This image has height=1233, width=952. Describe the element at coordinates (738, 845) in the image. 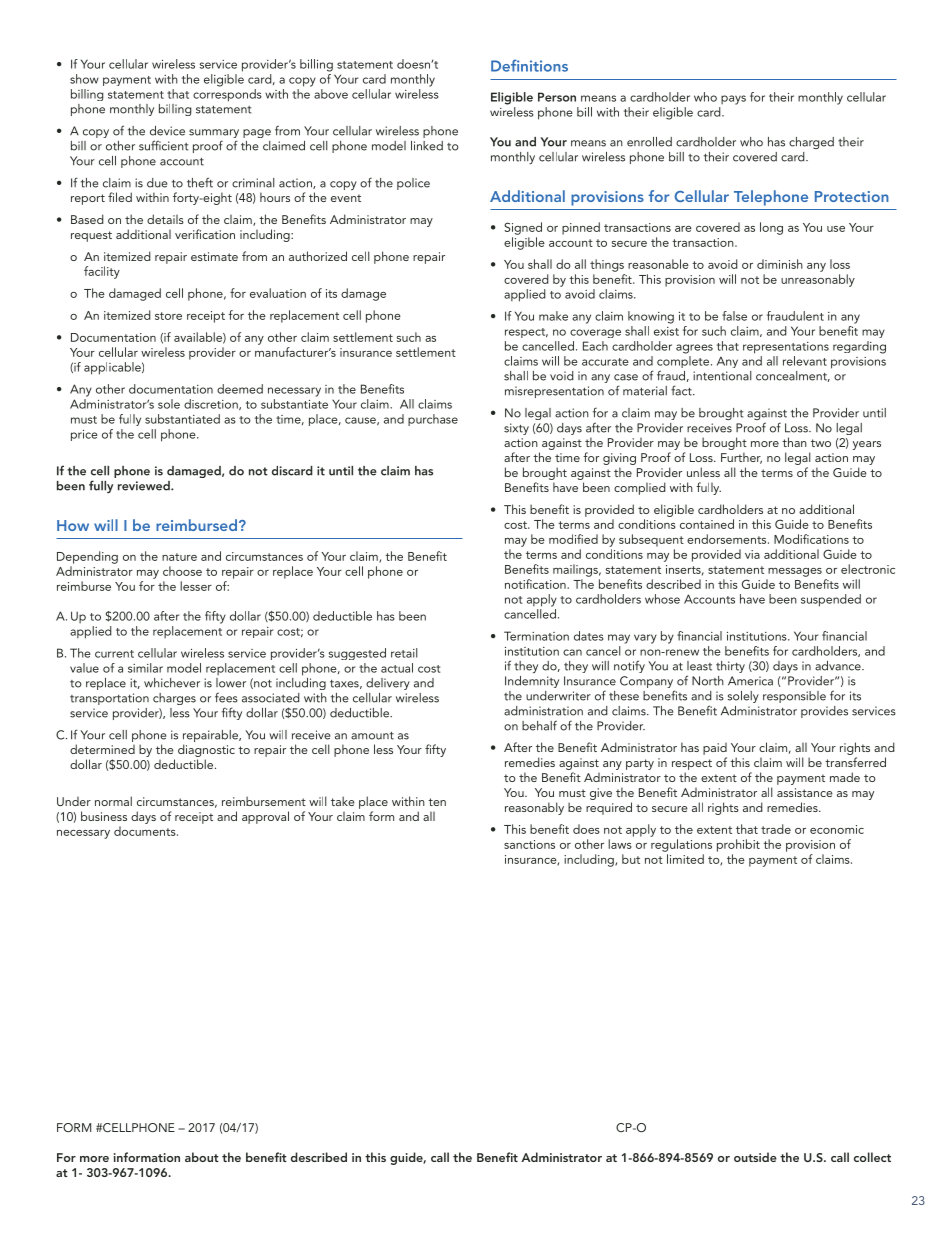

I see `prohibit` at that location.
